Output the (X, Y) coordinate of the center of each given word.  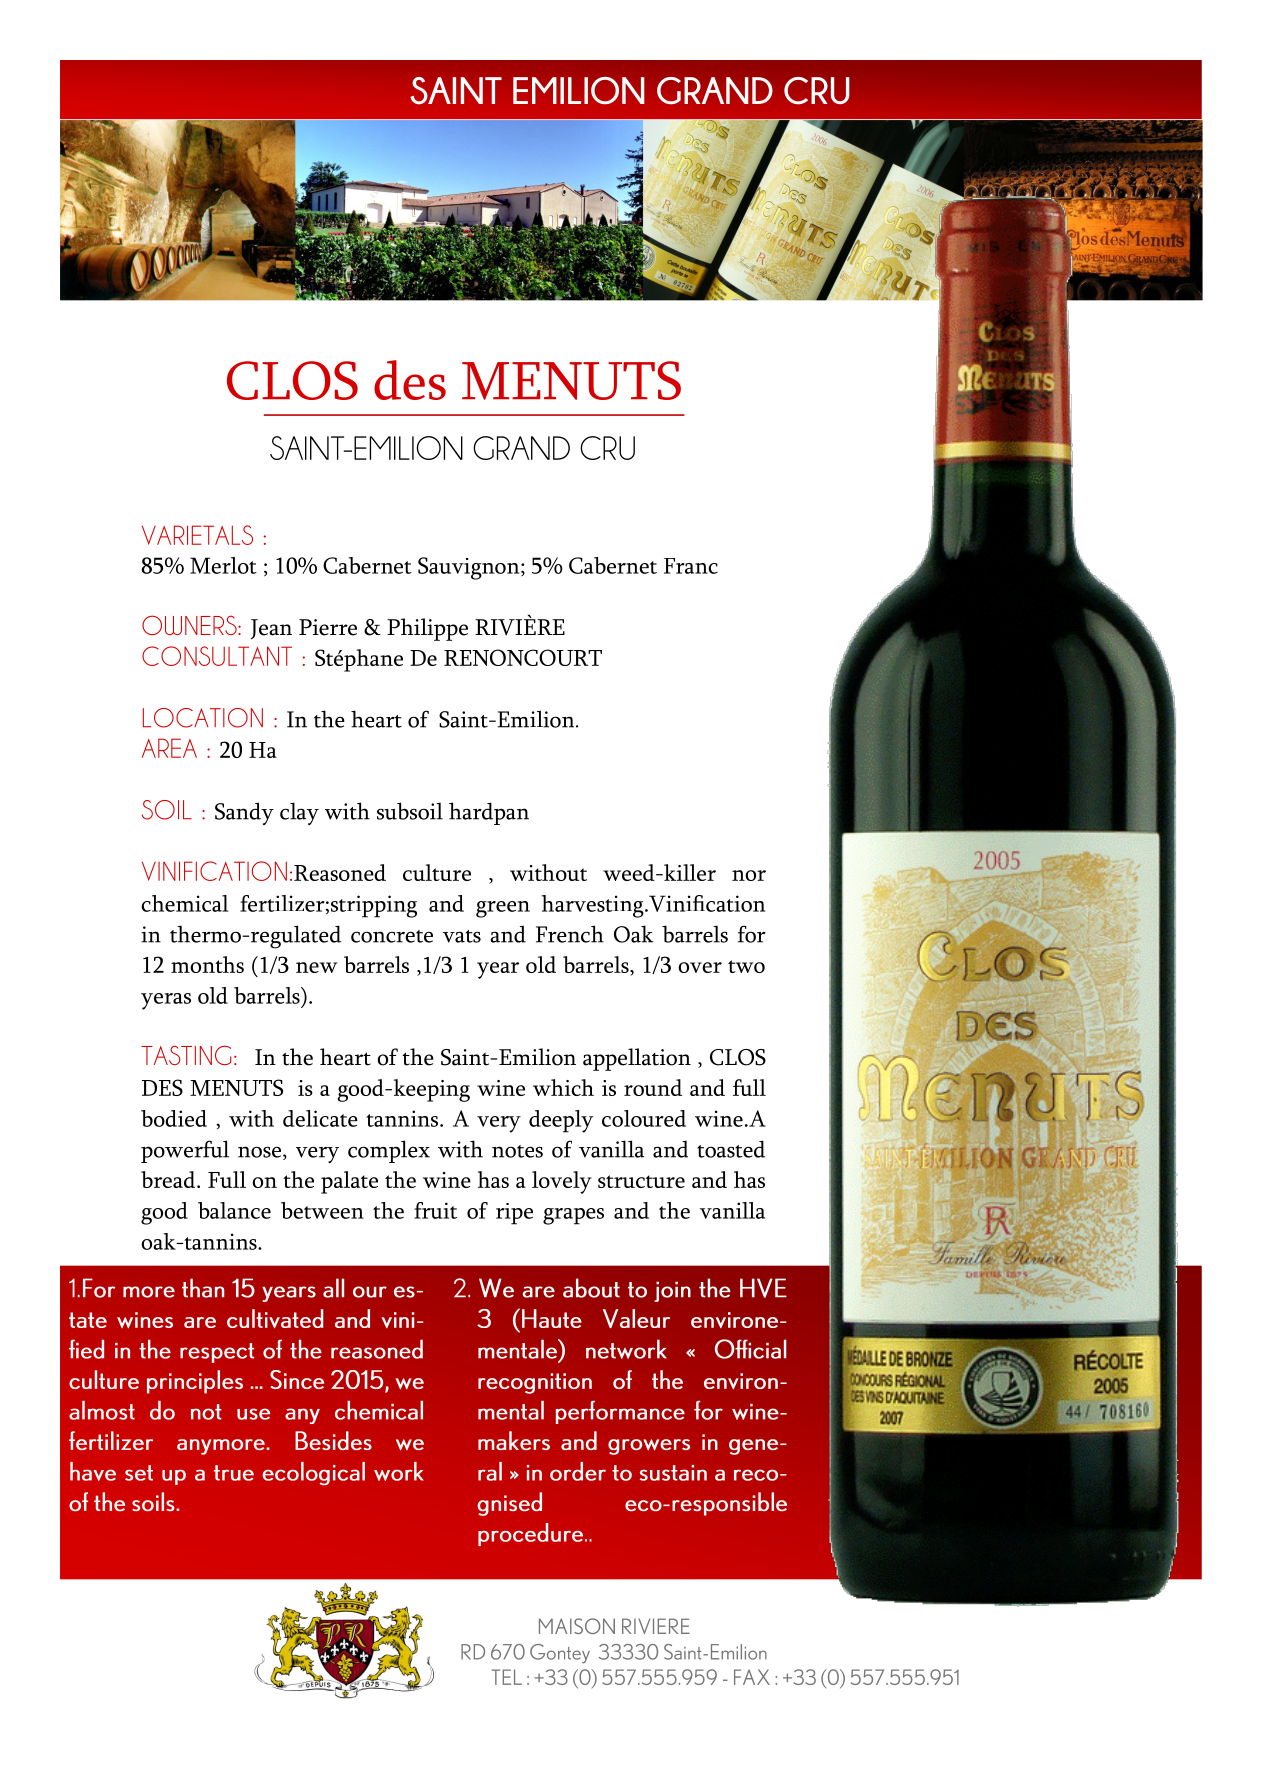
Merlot (223, 565)
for (752, 934)
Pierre (328, 627)
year (498, 970)
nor (749, 875)
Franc (691, 566)
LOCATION (203, 718)
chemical (185, 903)
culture (437, 872)
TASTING (186, 1055)
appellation (637, 1059)
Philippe (427, 629)
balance (234, 1210)
